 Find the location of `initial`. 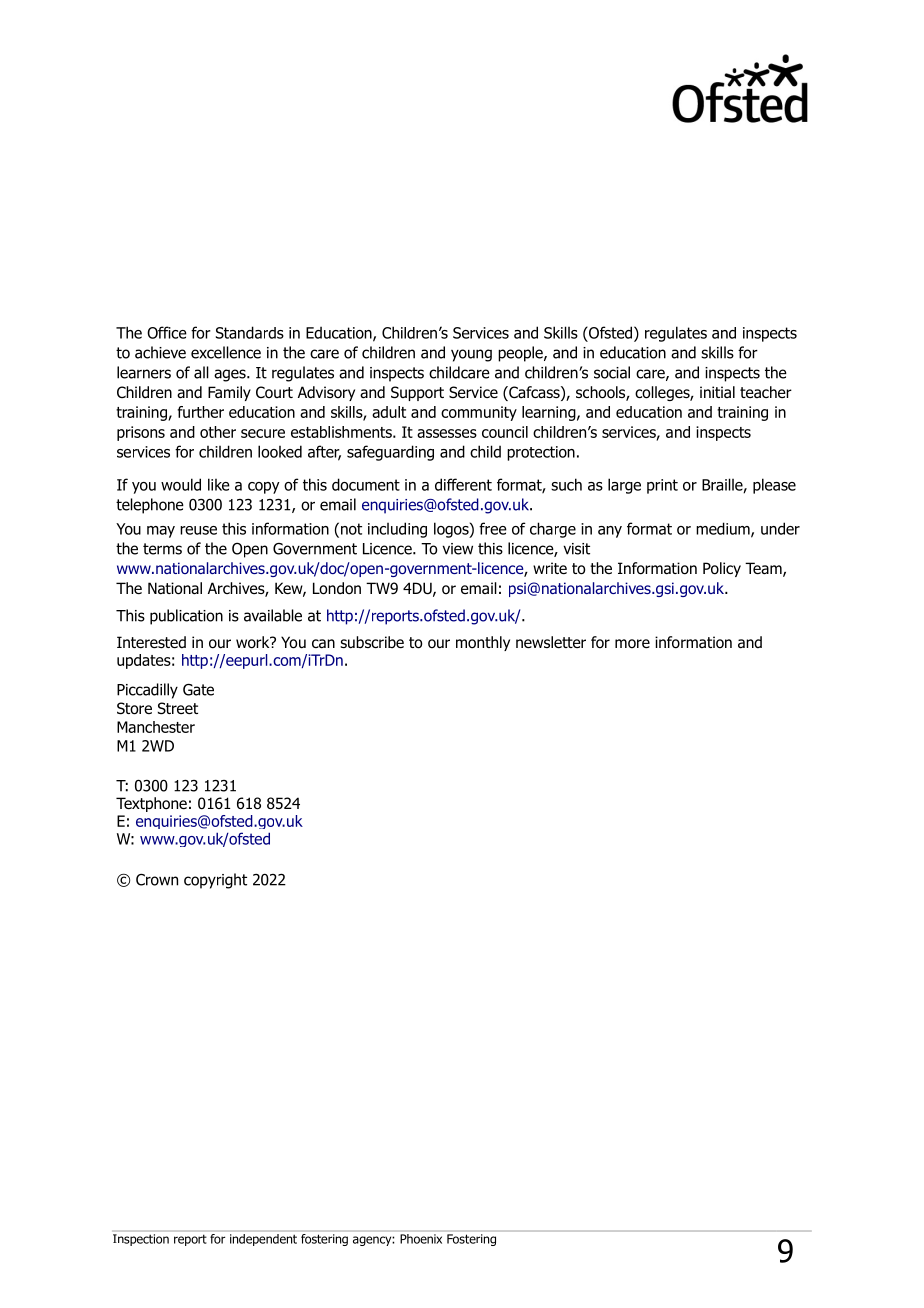

initial is located at coordinates (717, 392).
